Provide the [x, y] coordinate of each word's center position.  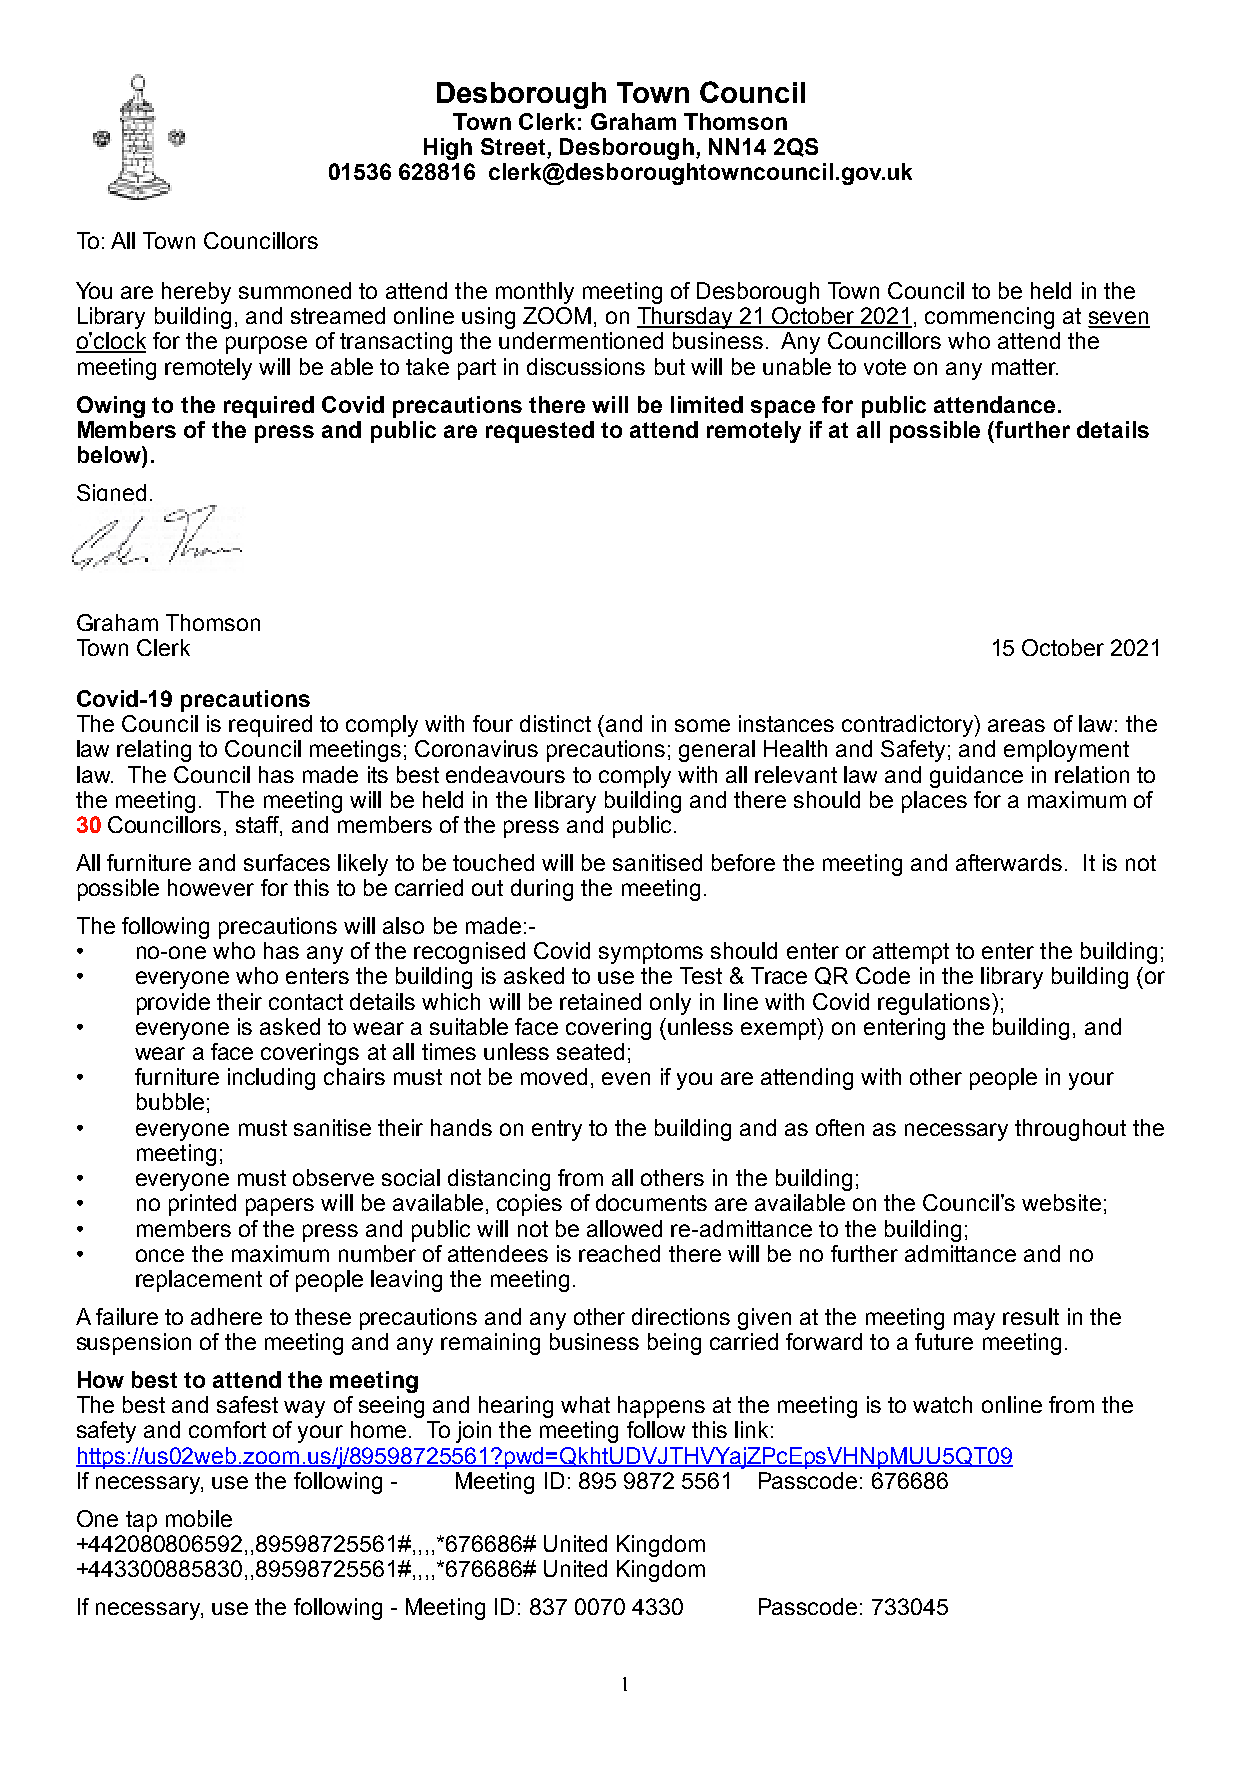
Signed [111, 492]
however [211, 887]
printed [202, 1205]
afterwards [1009, 862]
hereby [196, 293]
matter [1025, 367]
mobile [199, 1518]
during [542, 890]
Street [513, 146]
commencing [989, 318]
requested [540, 432]
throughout [1070, 1130]
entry [557, 1130]
